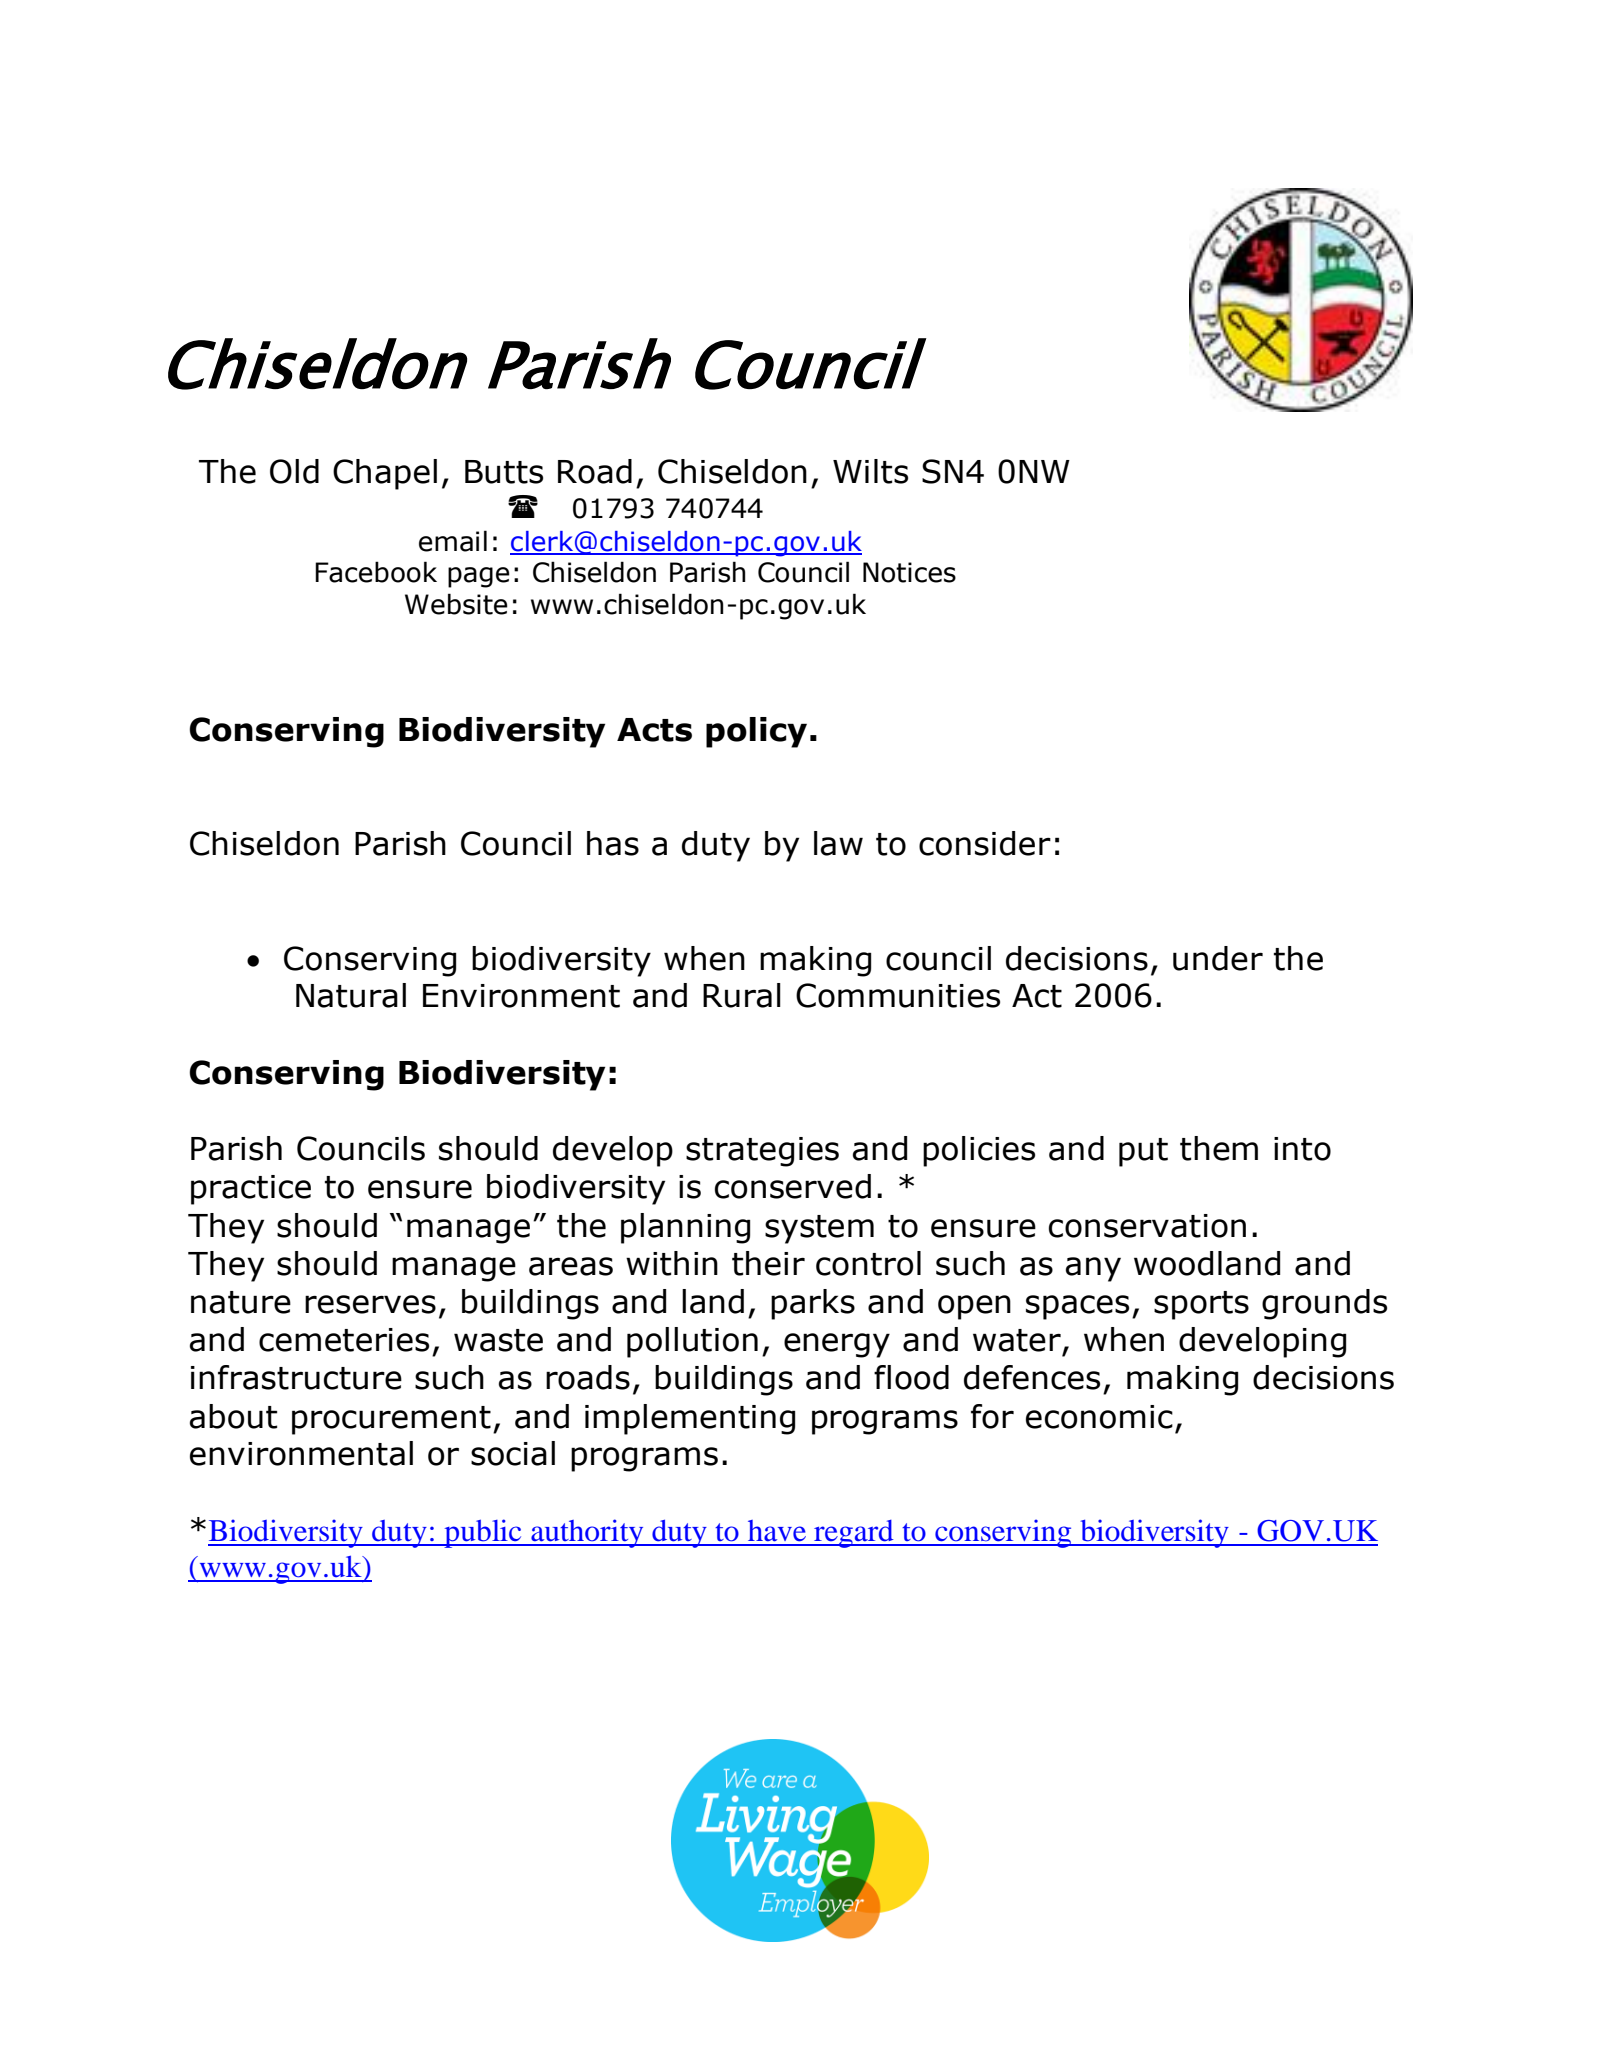  What do you see at coordinates (854, 1534) in the document?
I see `regard` at bounding box center [854, 1534].
